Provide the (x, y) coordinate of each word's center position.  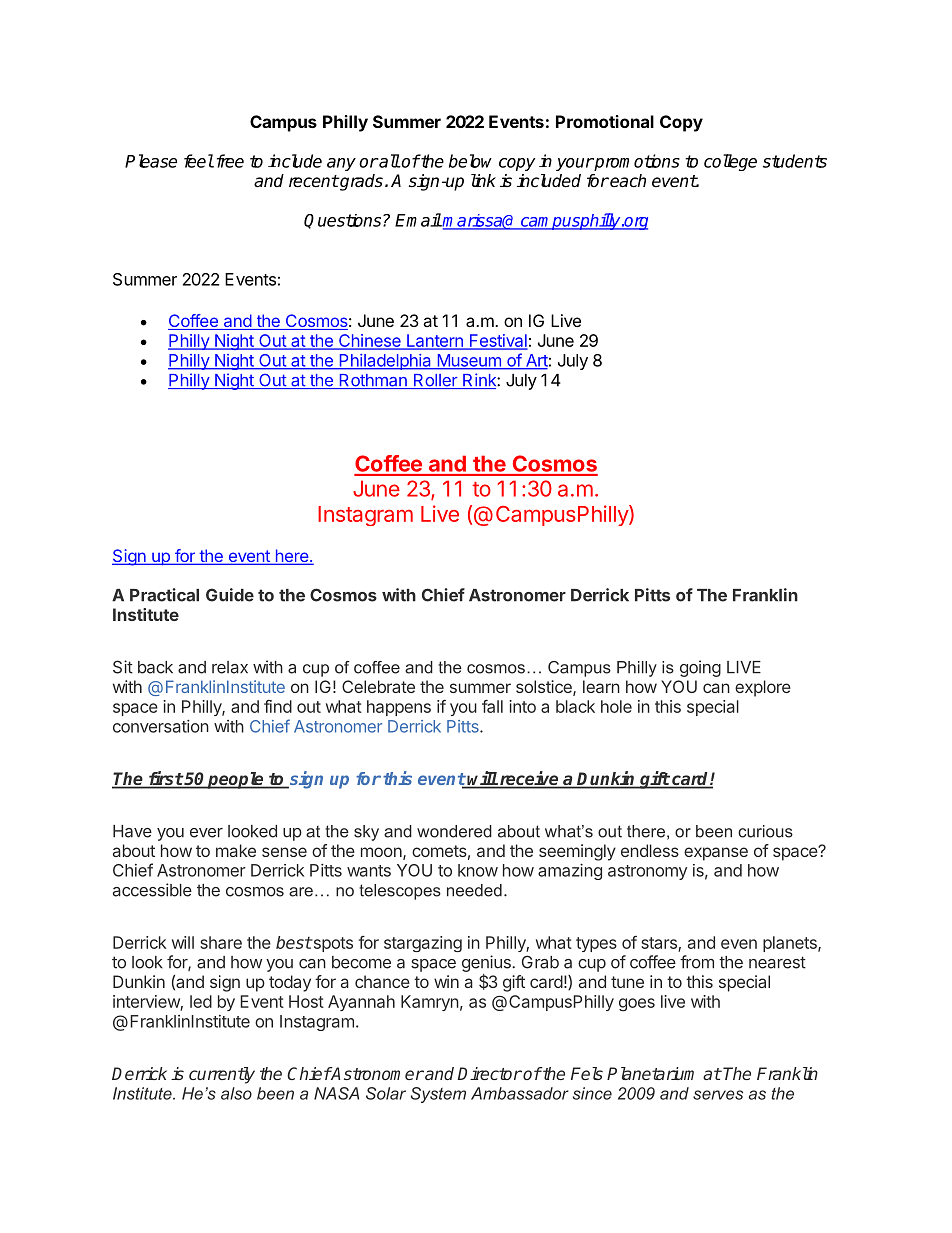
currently (222, 1075)
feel (199, 161)
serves (718, 1095)
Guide (230, 595)
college (730, 162)
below (470, 161)
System (438, 1095)
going (700, 668)
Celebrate (378, 686)
